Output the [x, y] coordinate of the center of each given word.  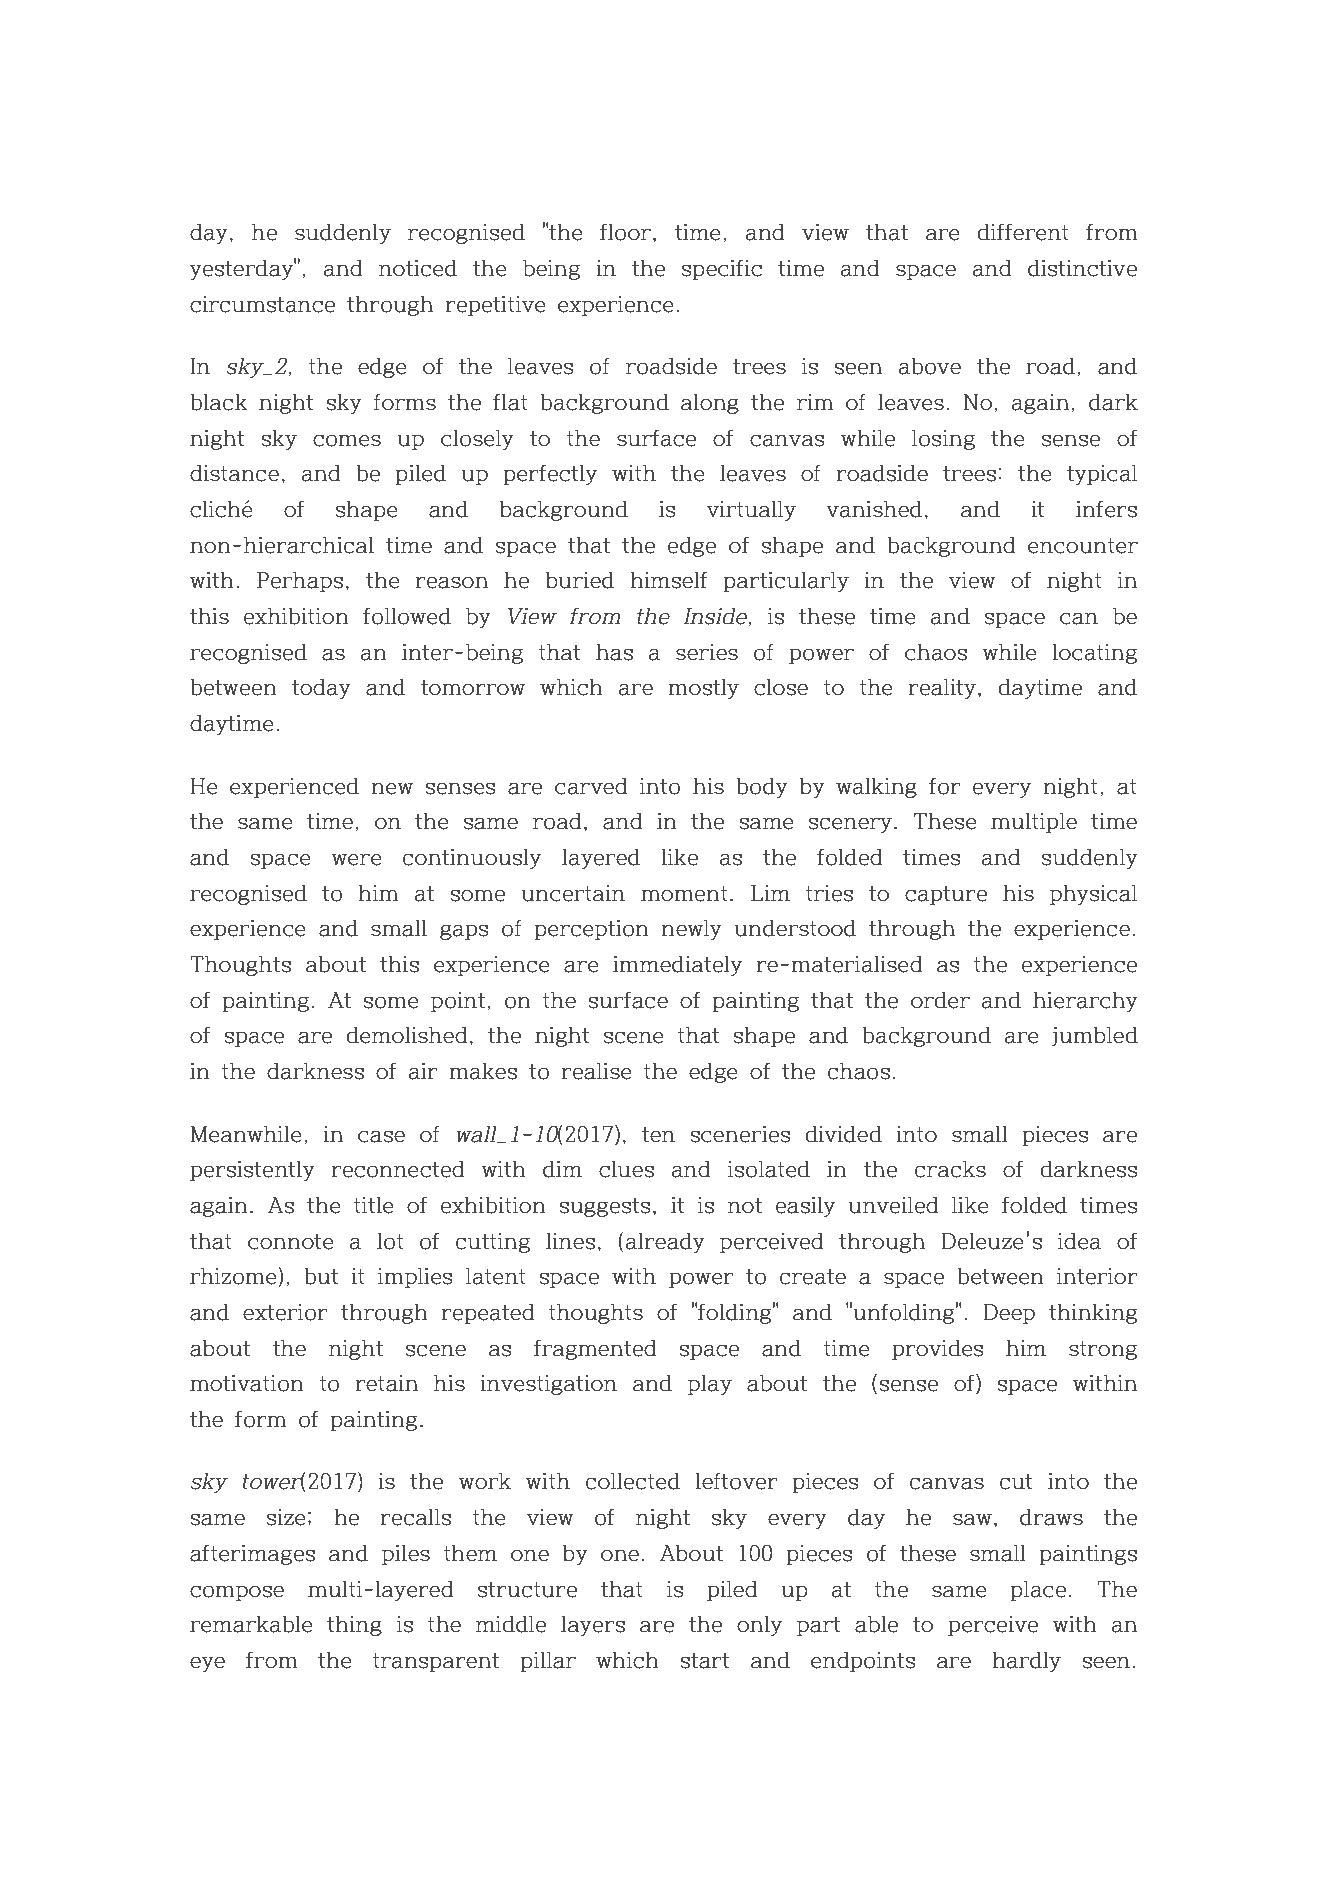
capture [946, 895]
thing [354, 1626]
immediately [677, 966]
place [1038, 1591]
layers [593, 1626]
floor [625, 232]
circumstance [262, 304]
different [1023, 232]
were [356, 859]
